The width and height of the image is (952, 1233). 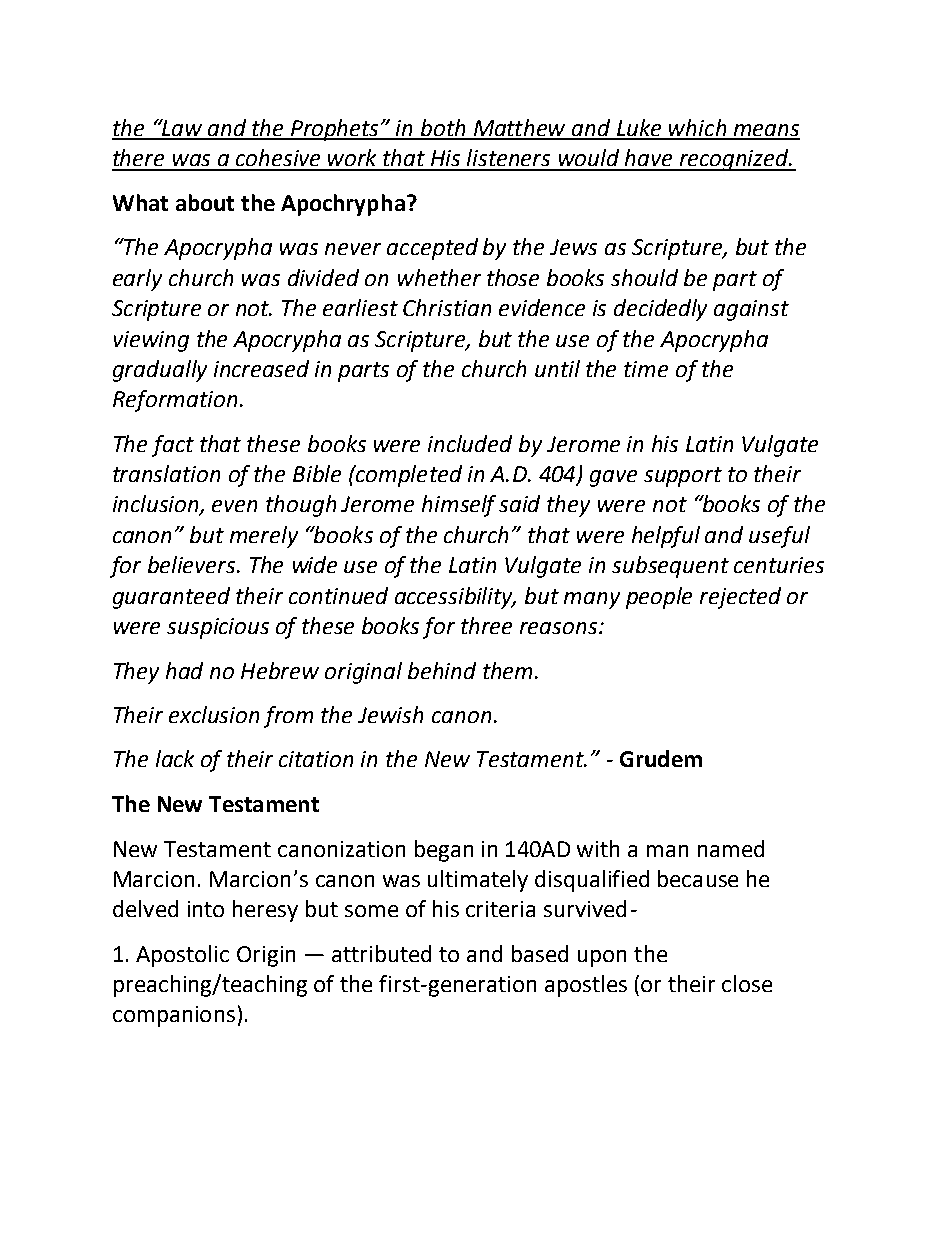 I want to click on both, so click(x=443, y=129).
